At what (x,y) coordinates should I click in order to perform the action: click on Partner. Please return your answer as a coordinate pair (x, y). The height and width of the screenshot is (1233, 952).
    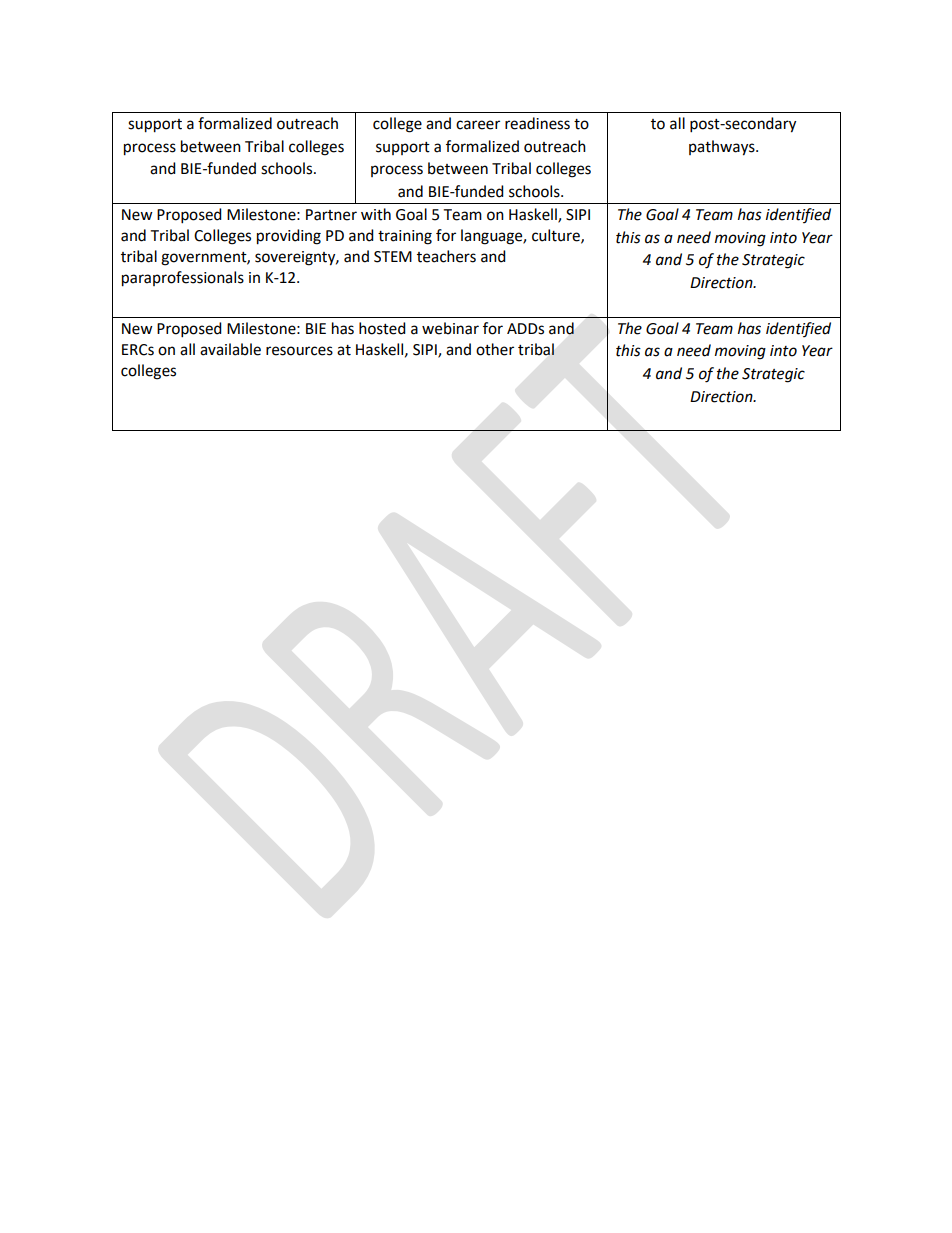
    Looking at the image, I should click on (331, 215).
